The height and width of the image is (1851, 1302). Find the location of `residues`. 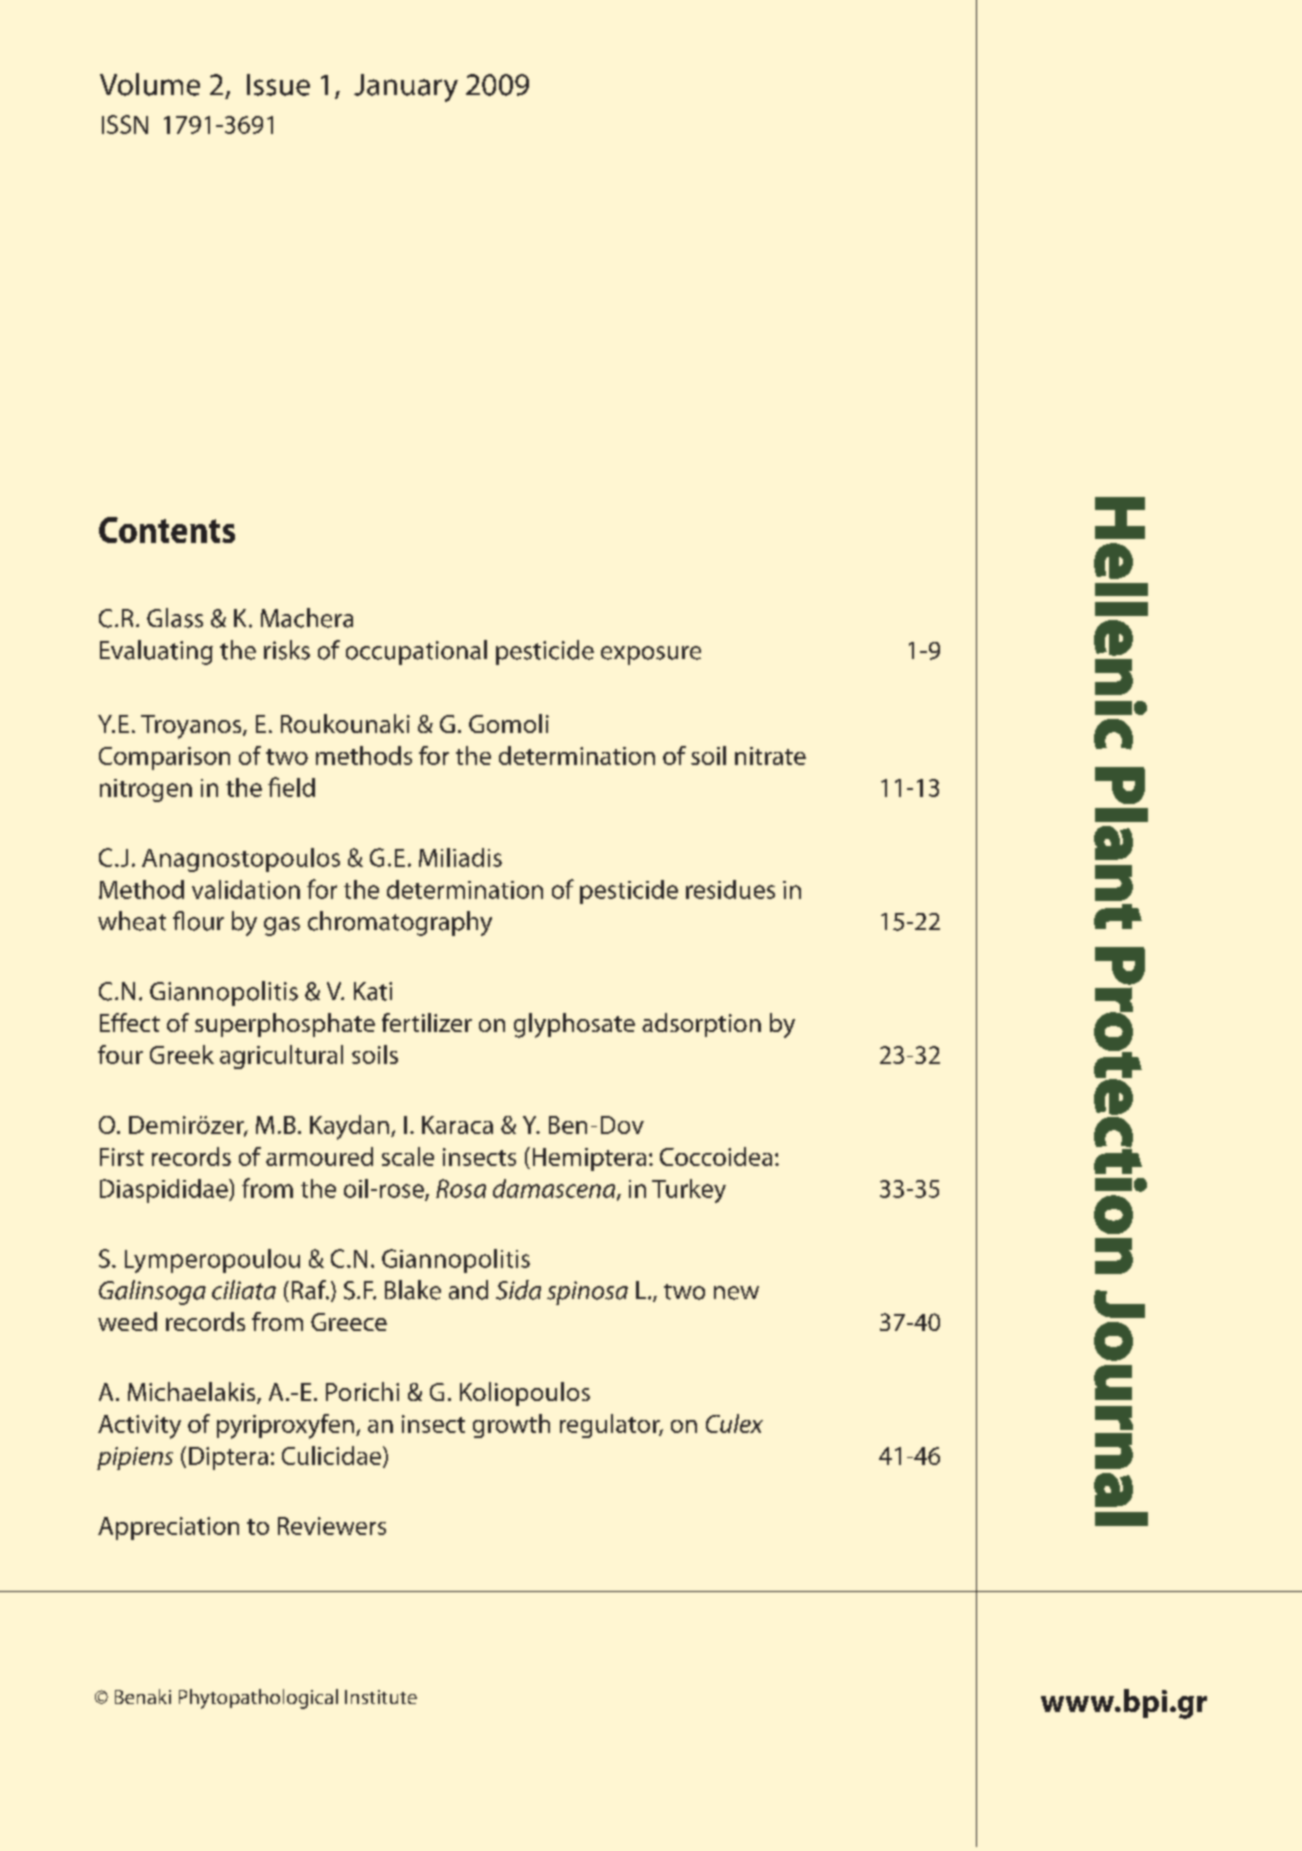

residues is located at coordinates (730, 889).
